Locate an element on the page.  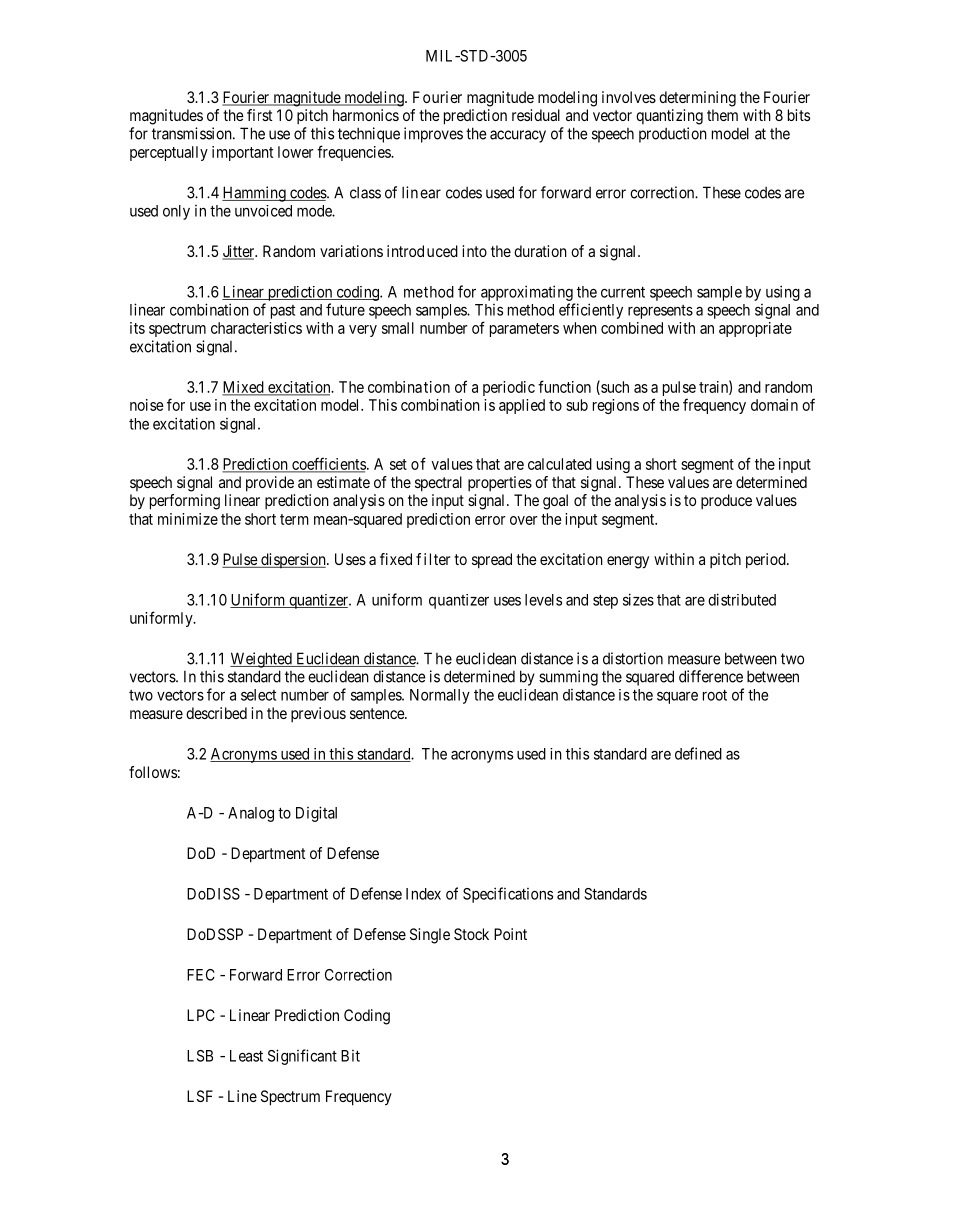
dispersion is located at coordinates (293, 560).
